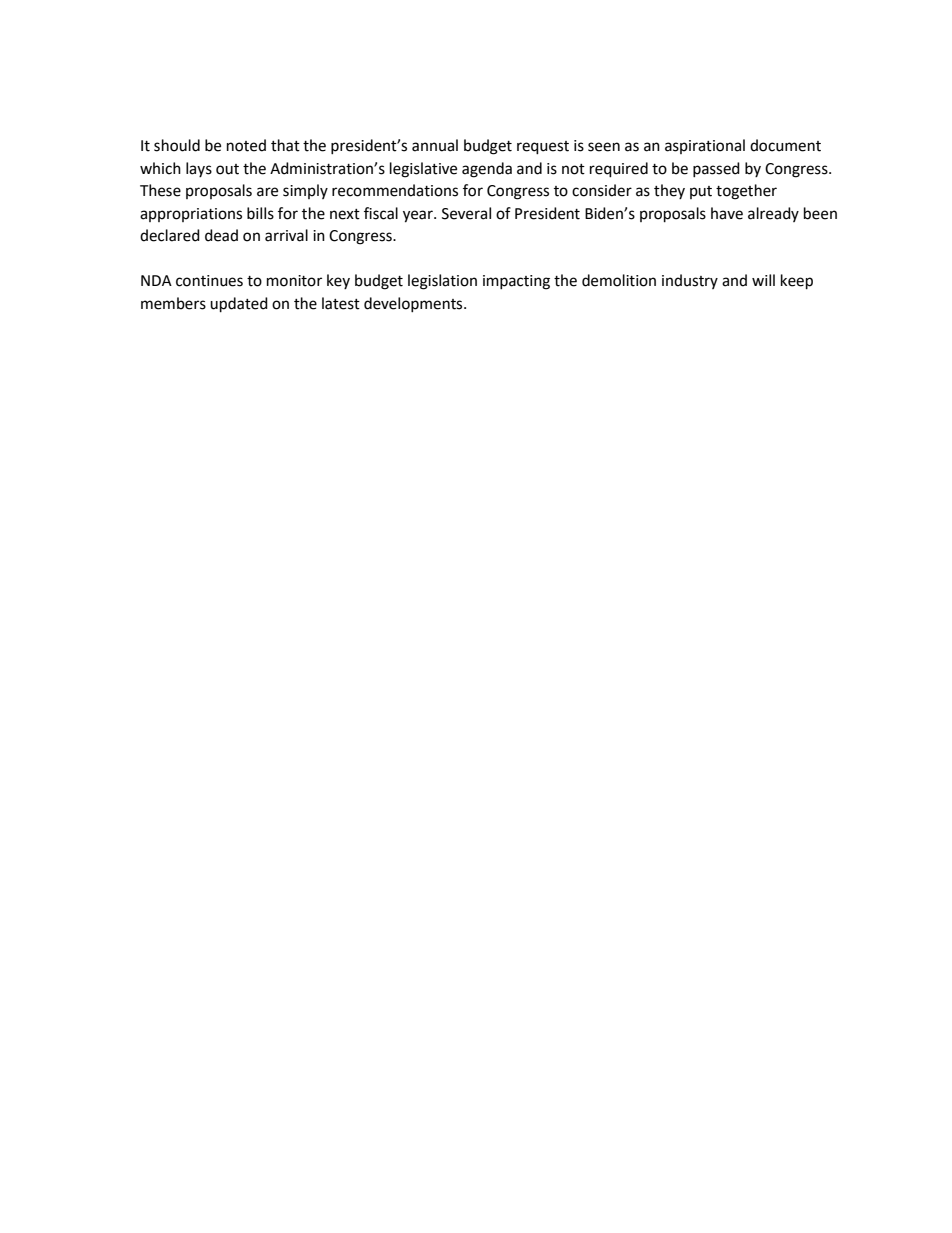 The height and width of the document is (1233, 952). What do you see at coordinates (543, 148) in the document?
I see `request` at bounding box center [543, 148].
